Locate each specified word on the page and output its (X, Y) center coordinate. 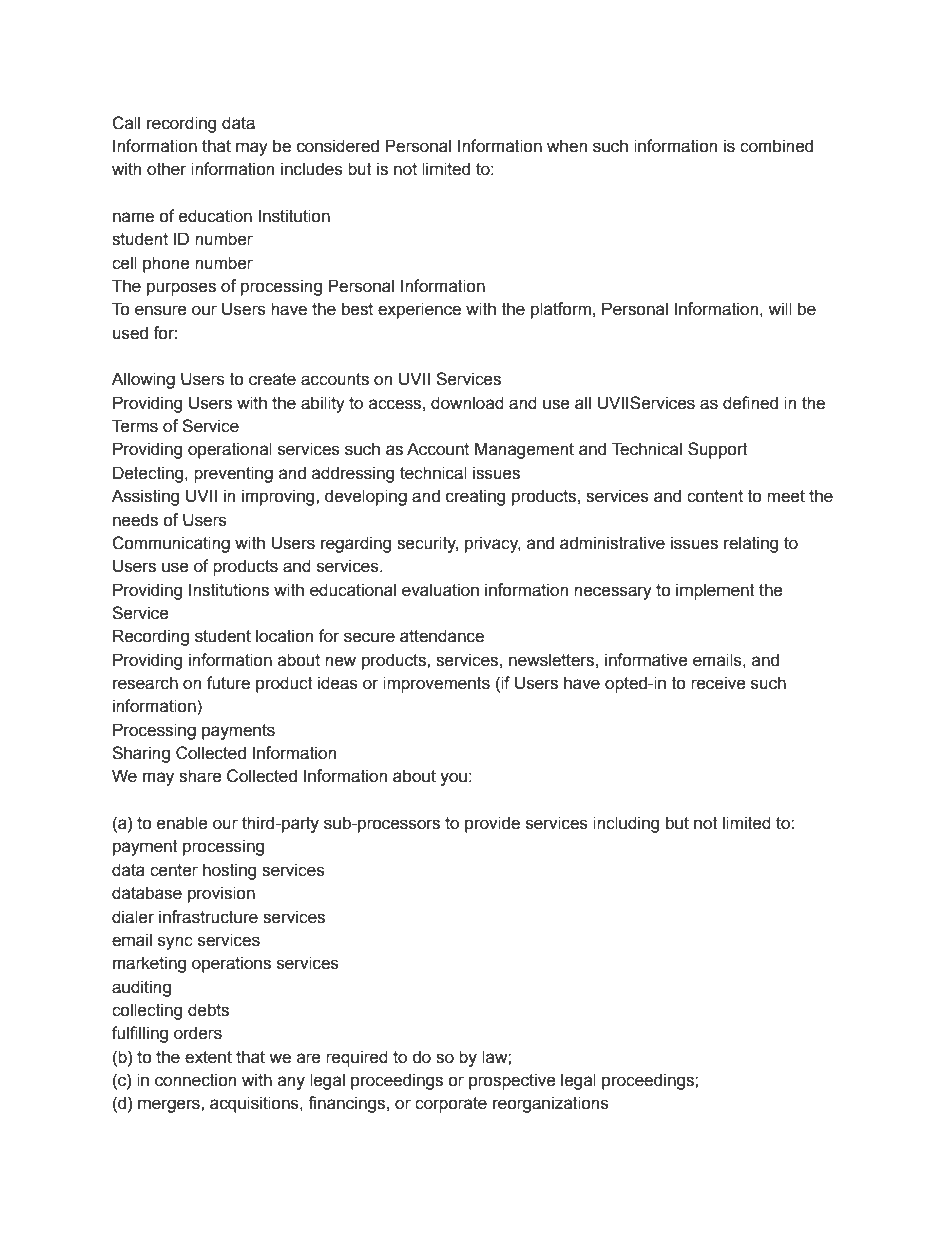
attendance (442, 636)
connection (195, 1080)
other (167, 169)
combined (776, 146)
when (567, 146)
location (284, 636)
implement (715, 591)
